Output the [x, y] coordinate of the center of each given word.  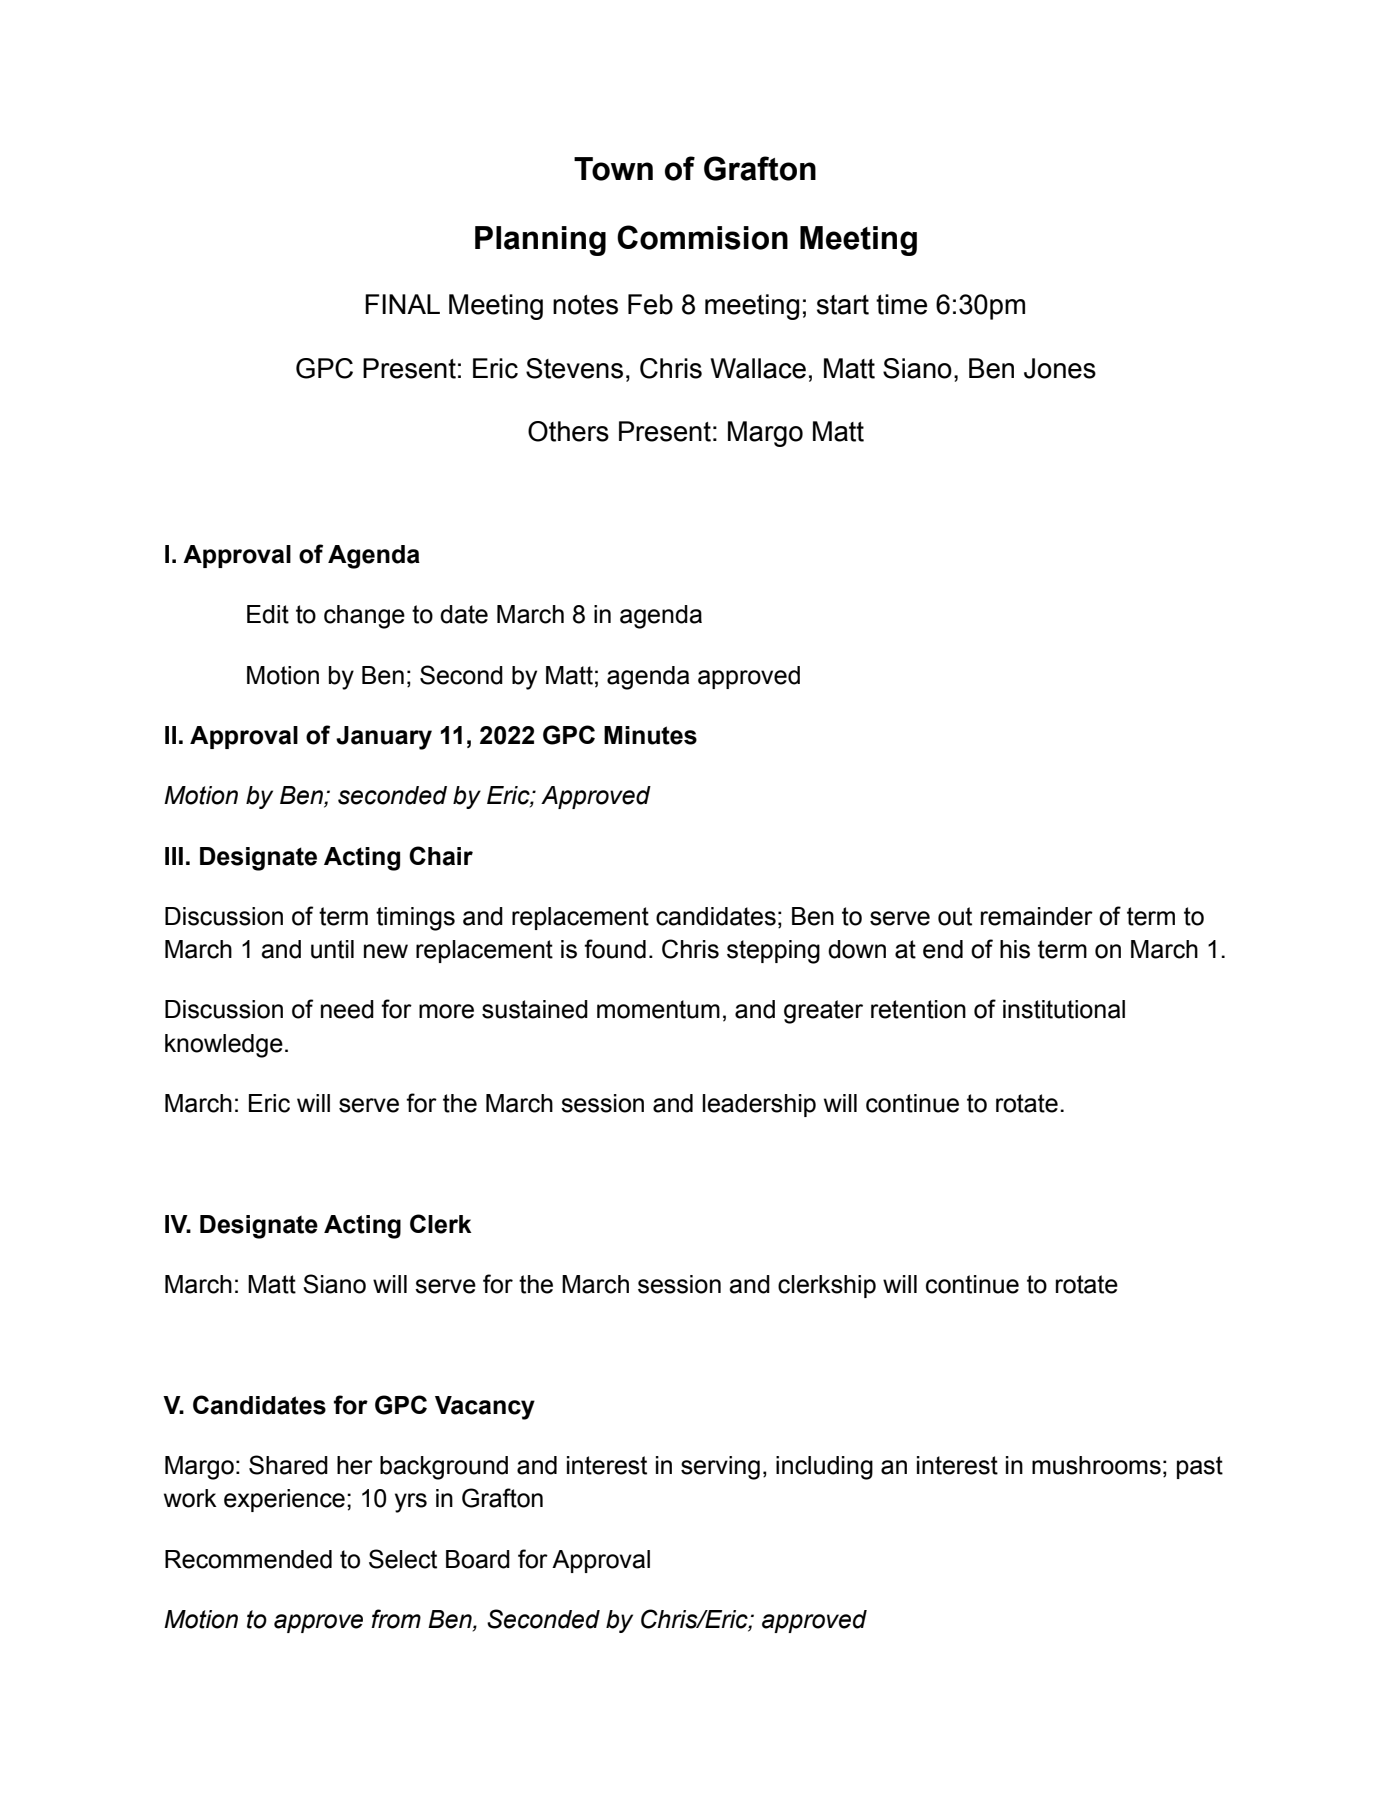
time [901, 304]
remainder [1037, 916]
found [615, 949]
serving [720, 1468]
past [1200, 1467]
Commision [702, 237]
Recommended [248, 1559]
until [332, 949]
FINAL [402, 304]
